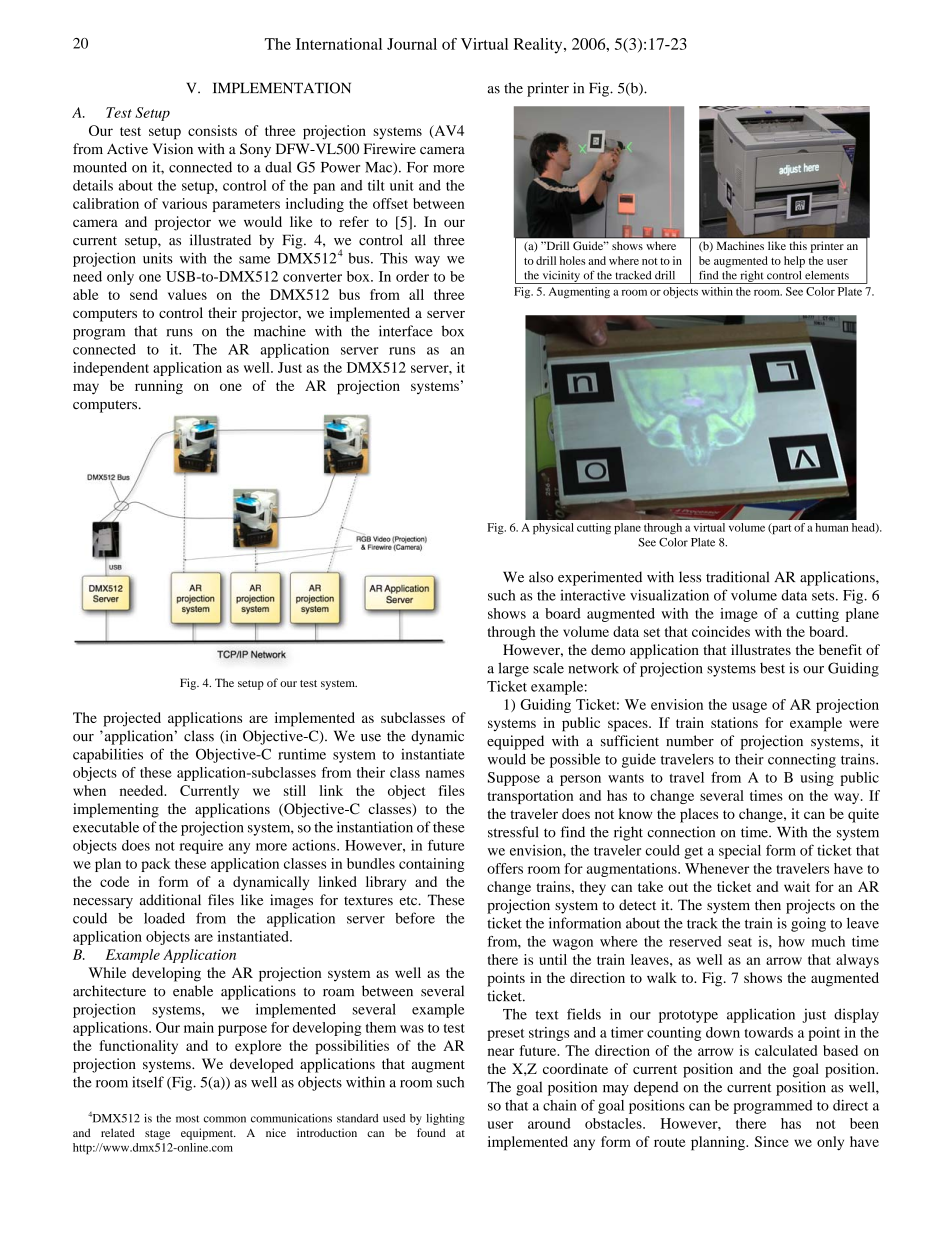  I want to click on traditional, so click(737, 577).
